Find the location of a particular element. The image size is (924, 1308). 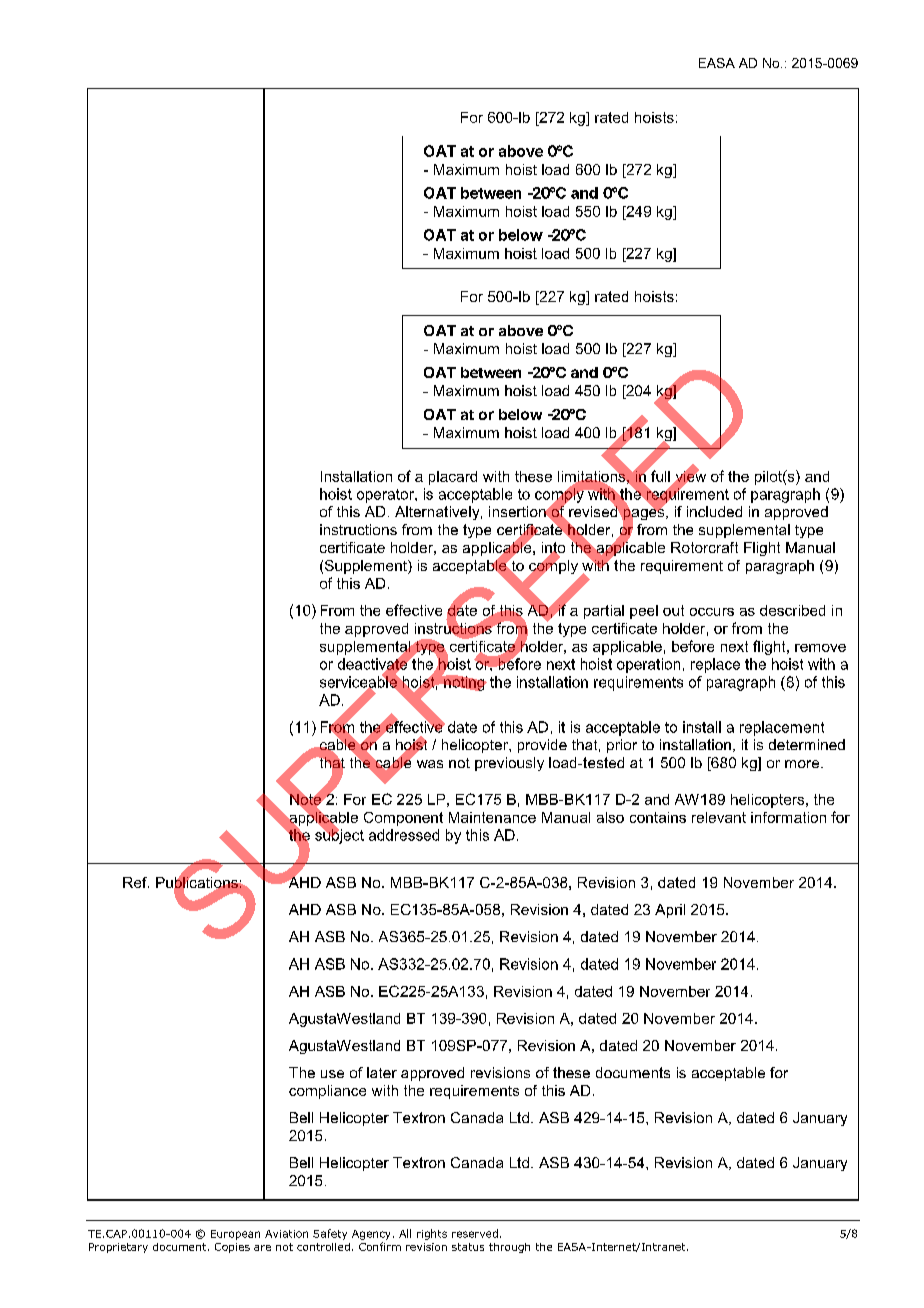

Ref is located at coordinates (136, 882).
